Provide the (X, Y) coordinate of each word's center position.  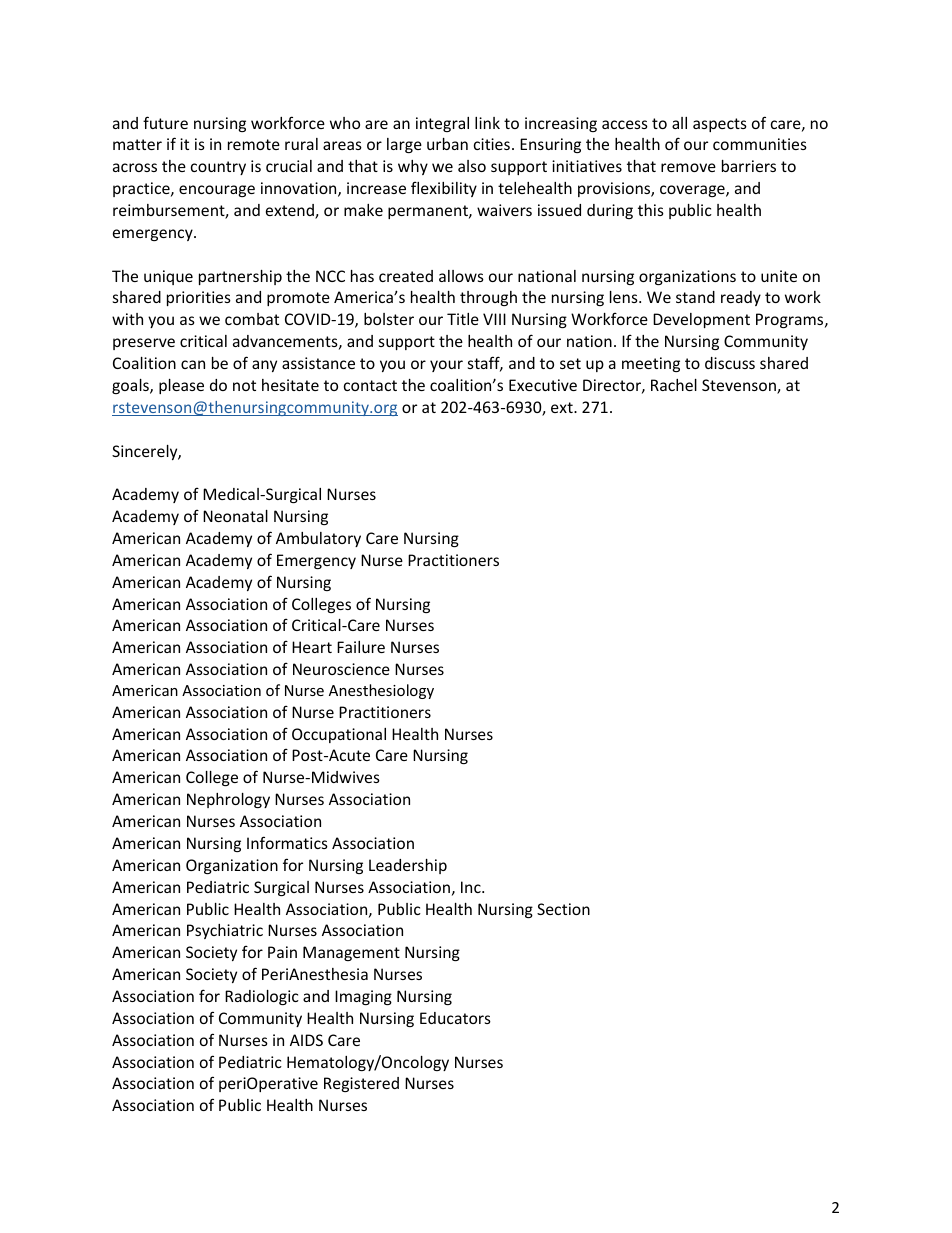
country (218, 168)
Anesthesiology (381, 691)
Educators (455, 1018)
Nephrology (228, 800)
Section (563, 909)
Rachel (674, 385)
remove (688, 167)
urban (447, 144)
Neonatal (235, 516)
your (446, 366)
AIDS (306, 1040)
